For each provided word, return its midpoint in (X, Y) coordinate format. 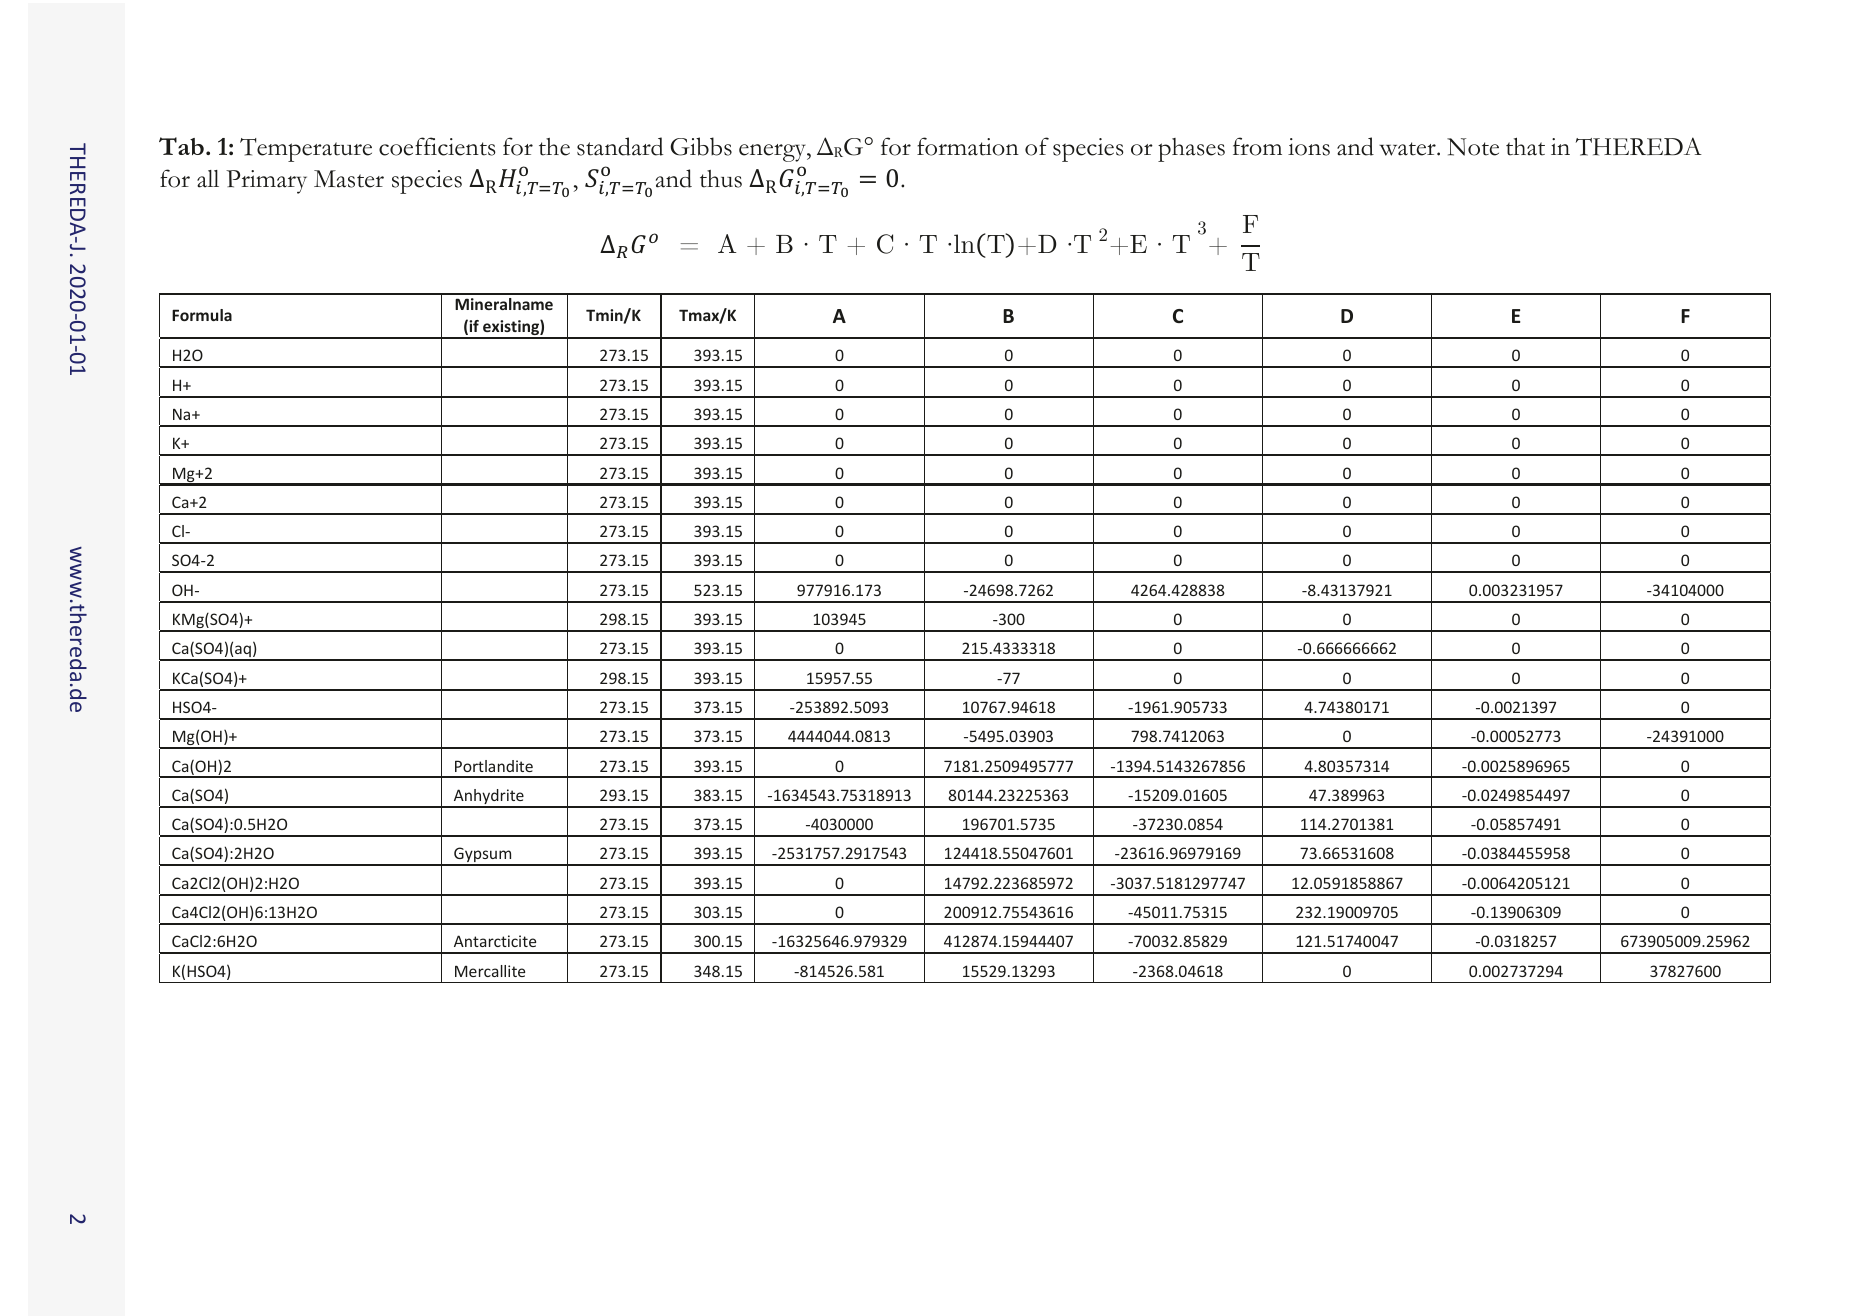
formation (968, 146)
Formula (202, 315)
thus (721, 179)
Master (349, 179)
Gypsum (483, 856)
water (1408, 149)
